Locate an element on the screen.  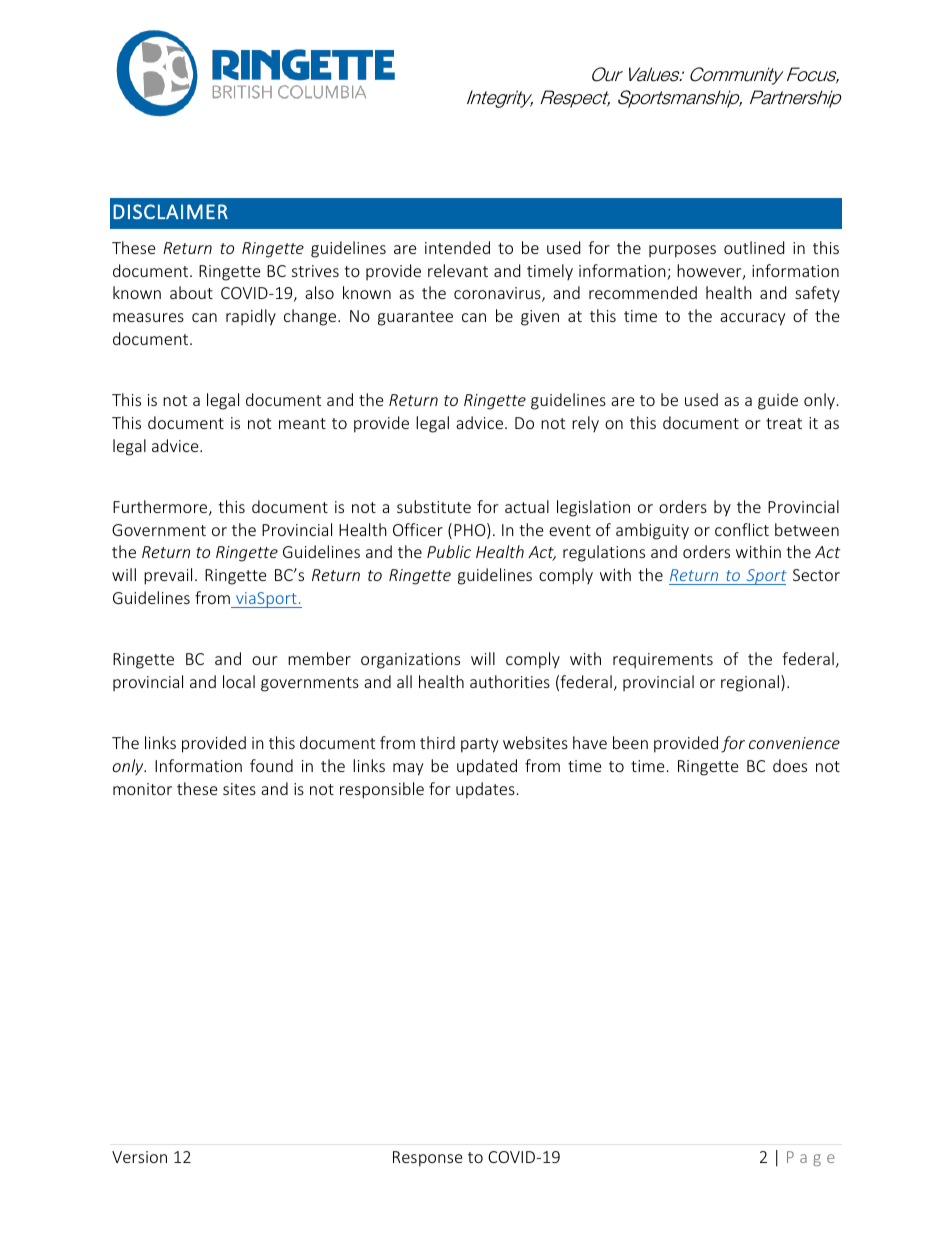
Response is located at coordinates (427, 1159).
